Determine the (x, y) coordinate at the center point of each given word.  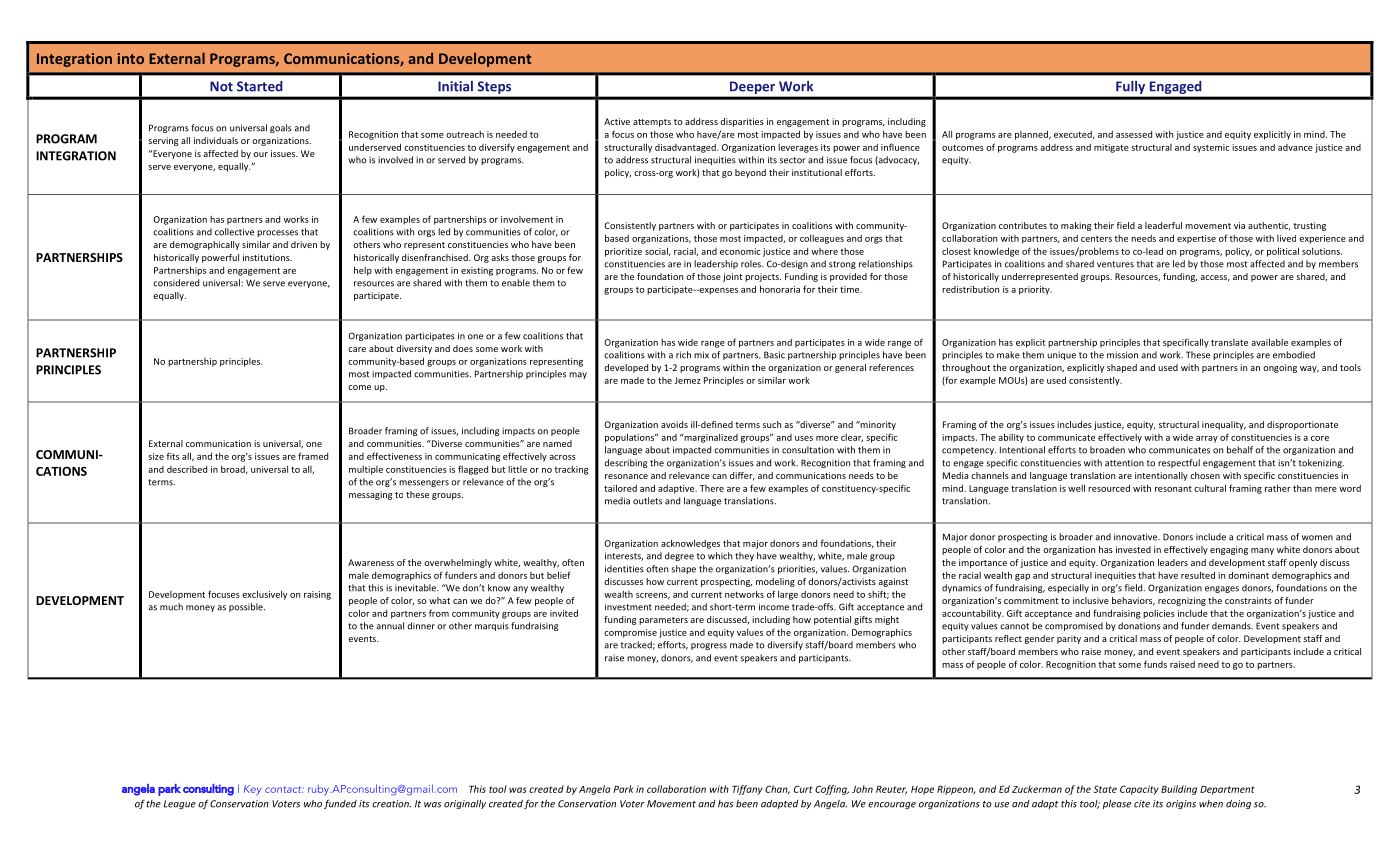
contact (284, 789)
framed (313, 456)
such (772, 424)
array (1207, 439)
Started (260, 86)
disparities (742, 122)
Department (1227, 790)
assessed (1134, 134)
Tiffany (747, 790)
